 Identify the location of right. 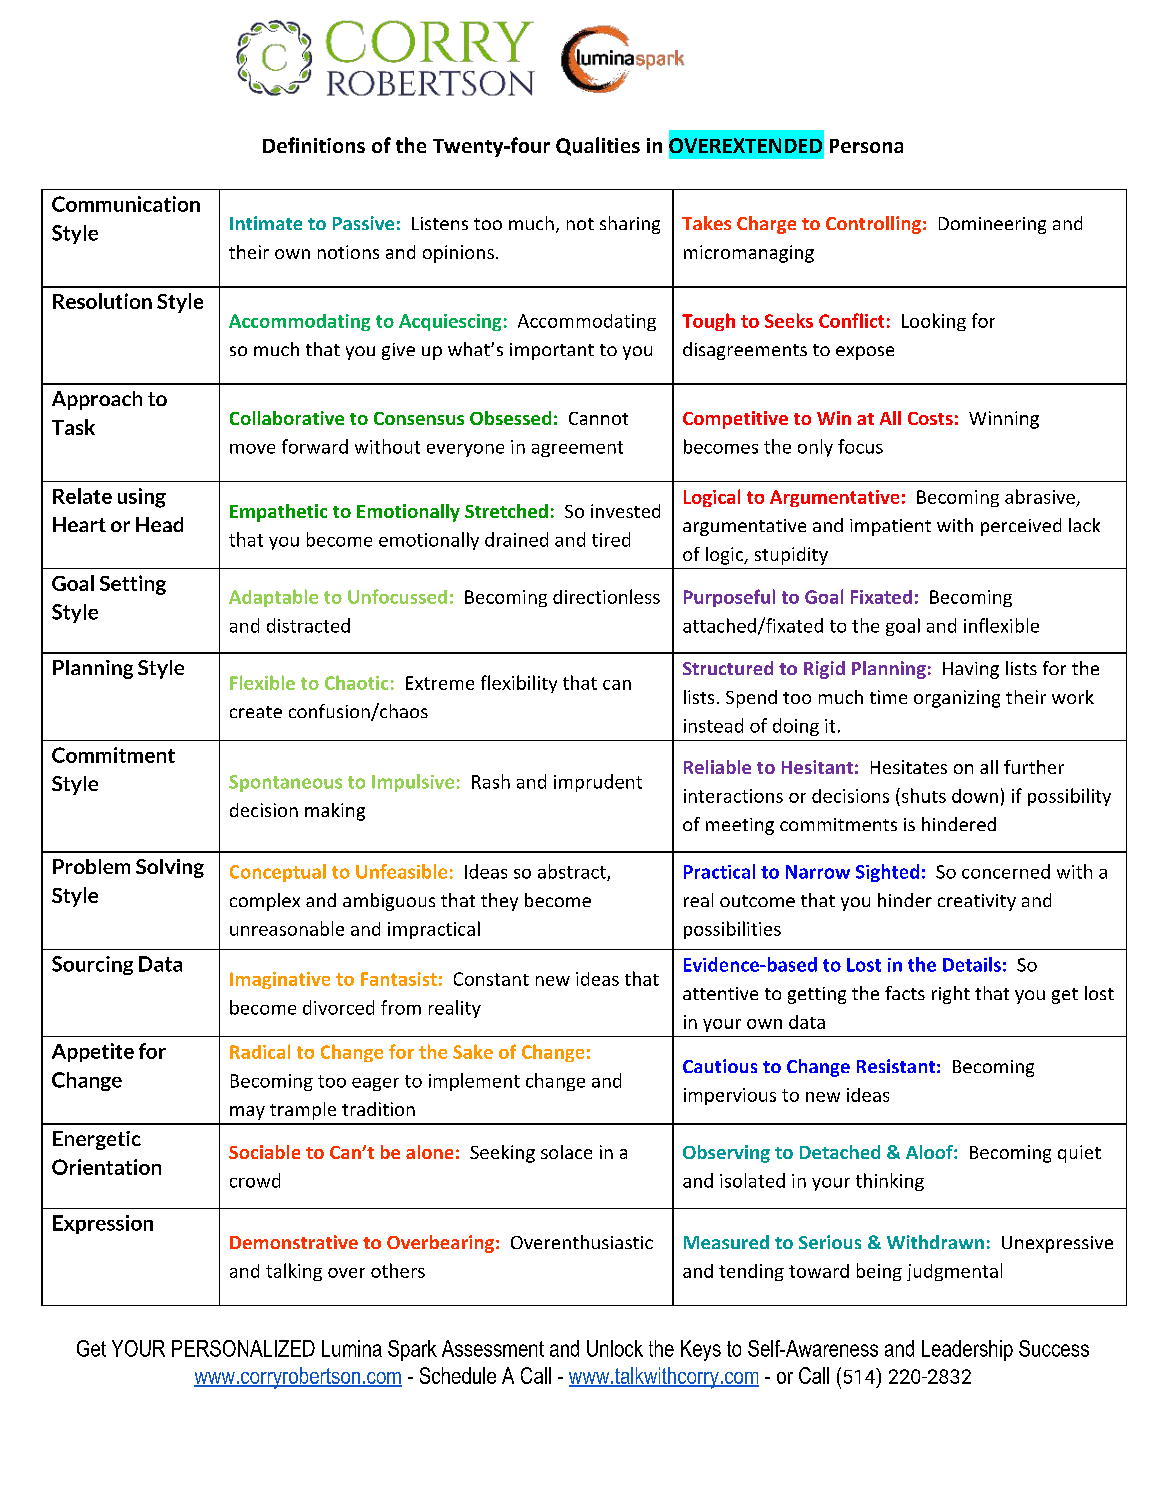
(951, 995).
